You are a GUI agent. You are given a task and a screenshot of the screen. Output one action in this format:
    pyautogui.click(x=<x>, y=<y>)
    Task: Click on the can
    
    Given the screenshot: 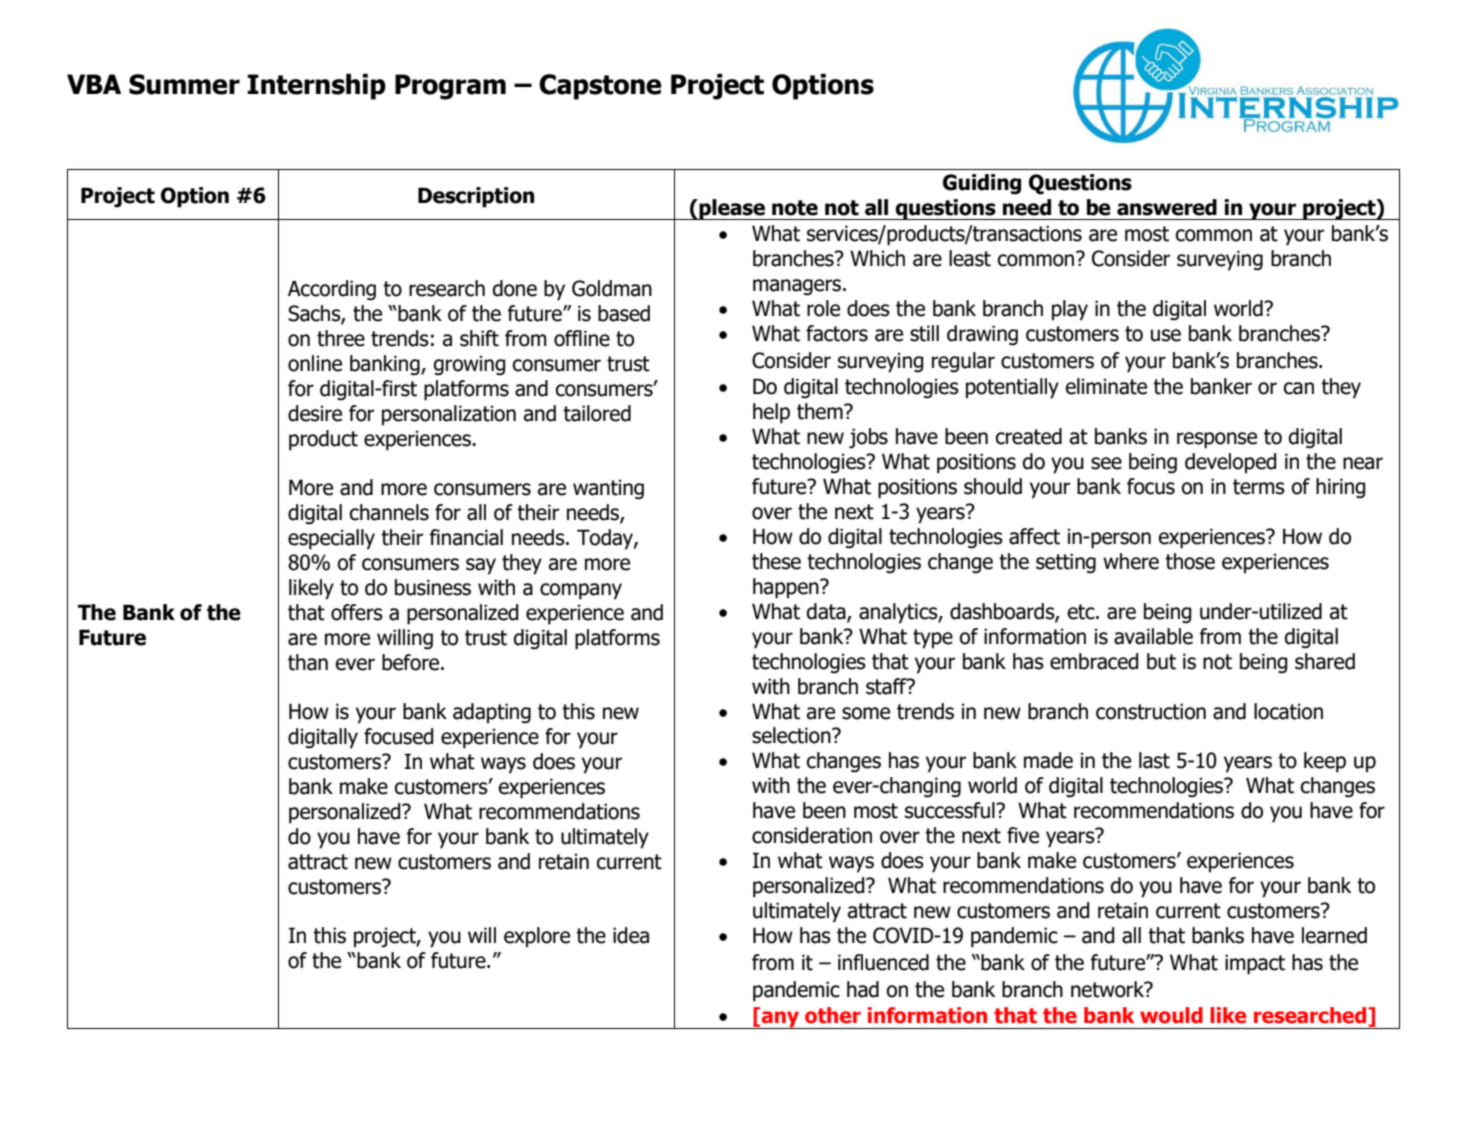 What is the action you would take?
    pyautogui.click(x=1299, y=388)
